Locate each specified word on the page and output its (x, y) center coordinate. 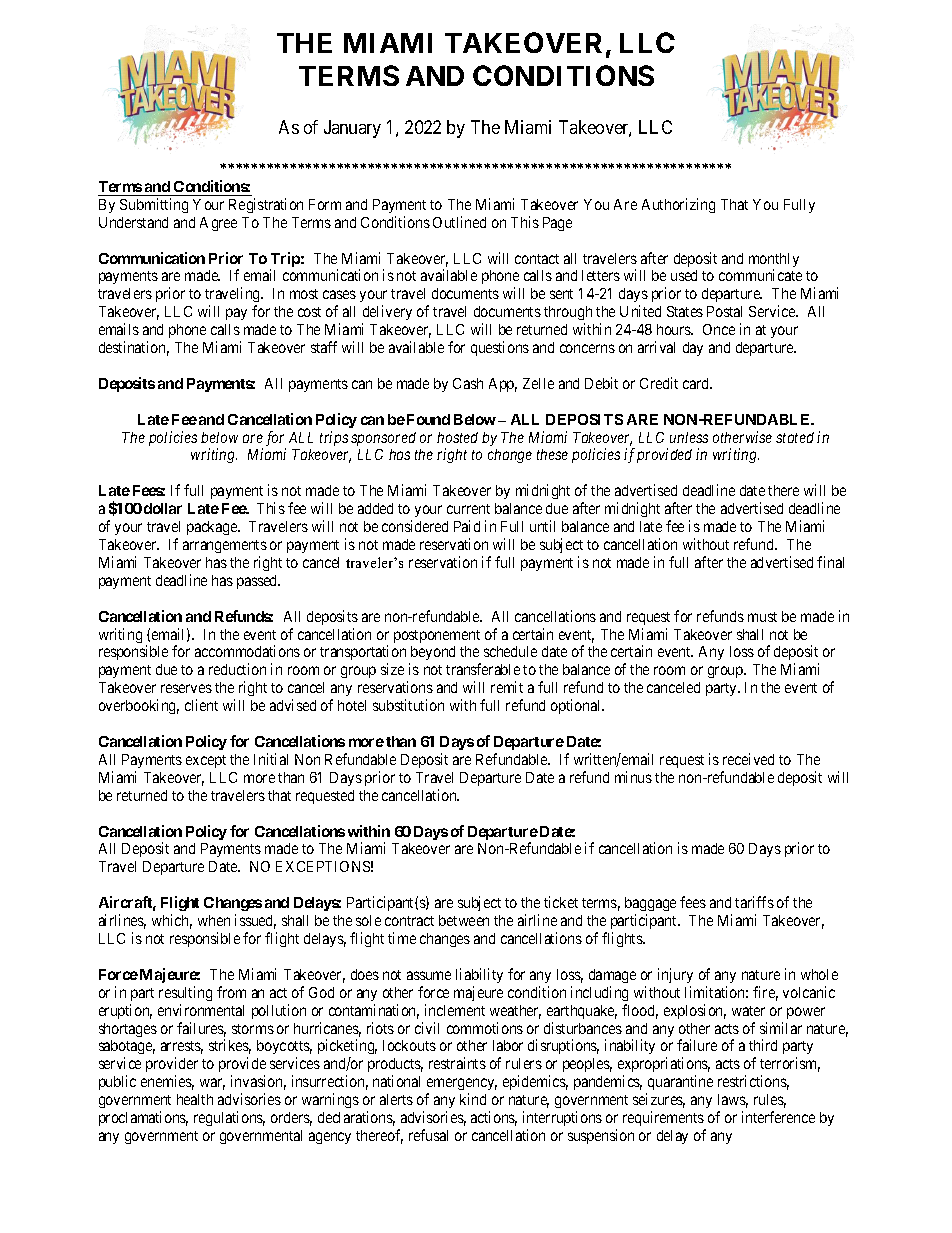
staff (324, 347)
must (762, 617)
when (214, 920)
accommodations (247, 651)
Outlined (459, 222)
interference (778, 1117)
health (195, 1099)
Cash (468, 383)
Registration (266, 205)
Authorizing (678, 205)
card (697, 383)
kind (473, 1099)
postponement (437, 636)
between (464, 920)
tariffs (754, 902)
